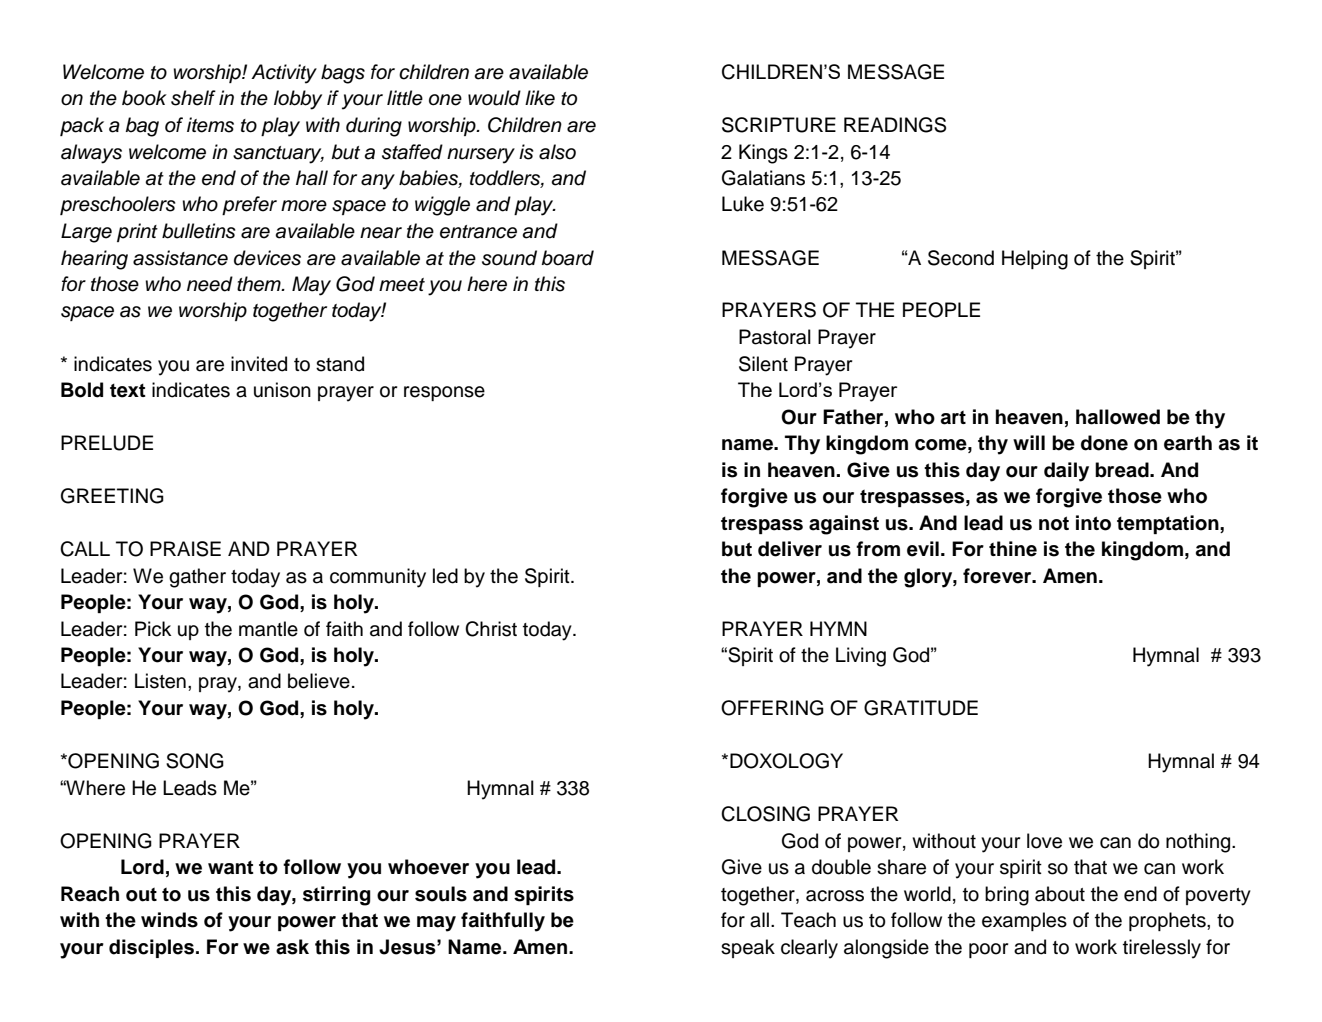 This screenshot has height=1022, width=1322. Describe the element at coordinates (540, 98) in the screenshot. I see `like` at that location.
